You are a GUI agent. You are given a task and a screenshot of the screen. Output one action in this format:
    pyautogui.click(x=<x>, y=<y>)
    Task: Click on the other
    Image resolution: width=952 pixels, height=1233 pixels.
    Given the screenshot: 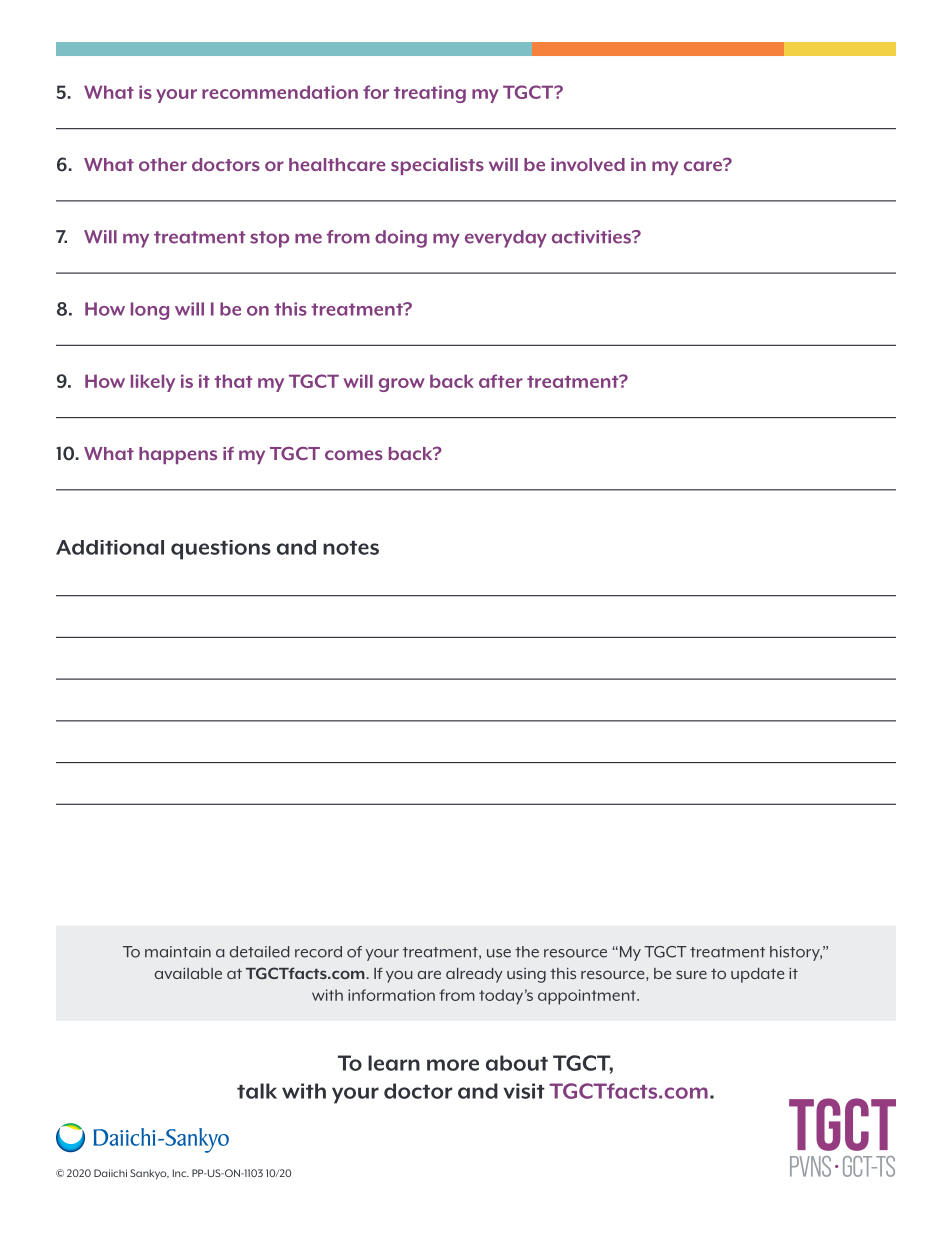 What is the action you would take?
    pyautogui.click(x=163, y=164)
